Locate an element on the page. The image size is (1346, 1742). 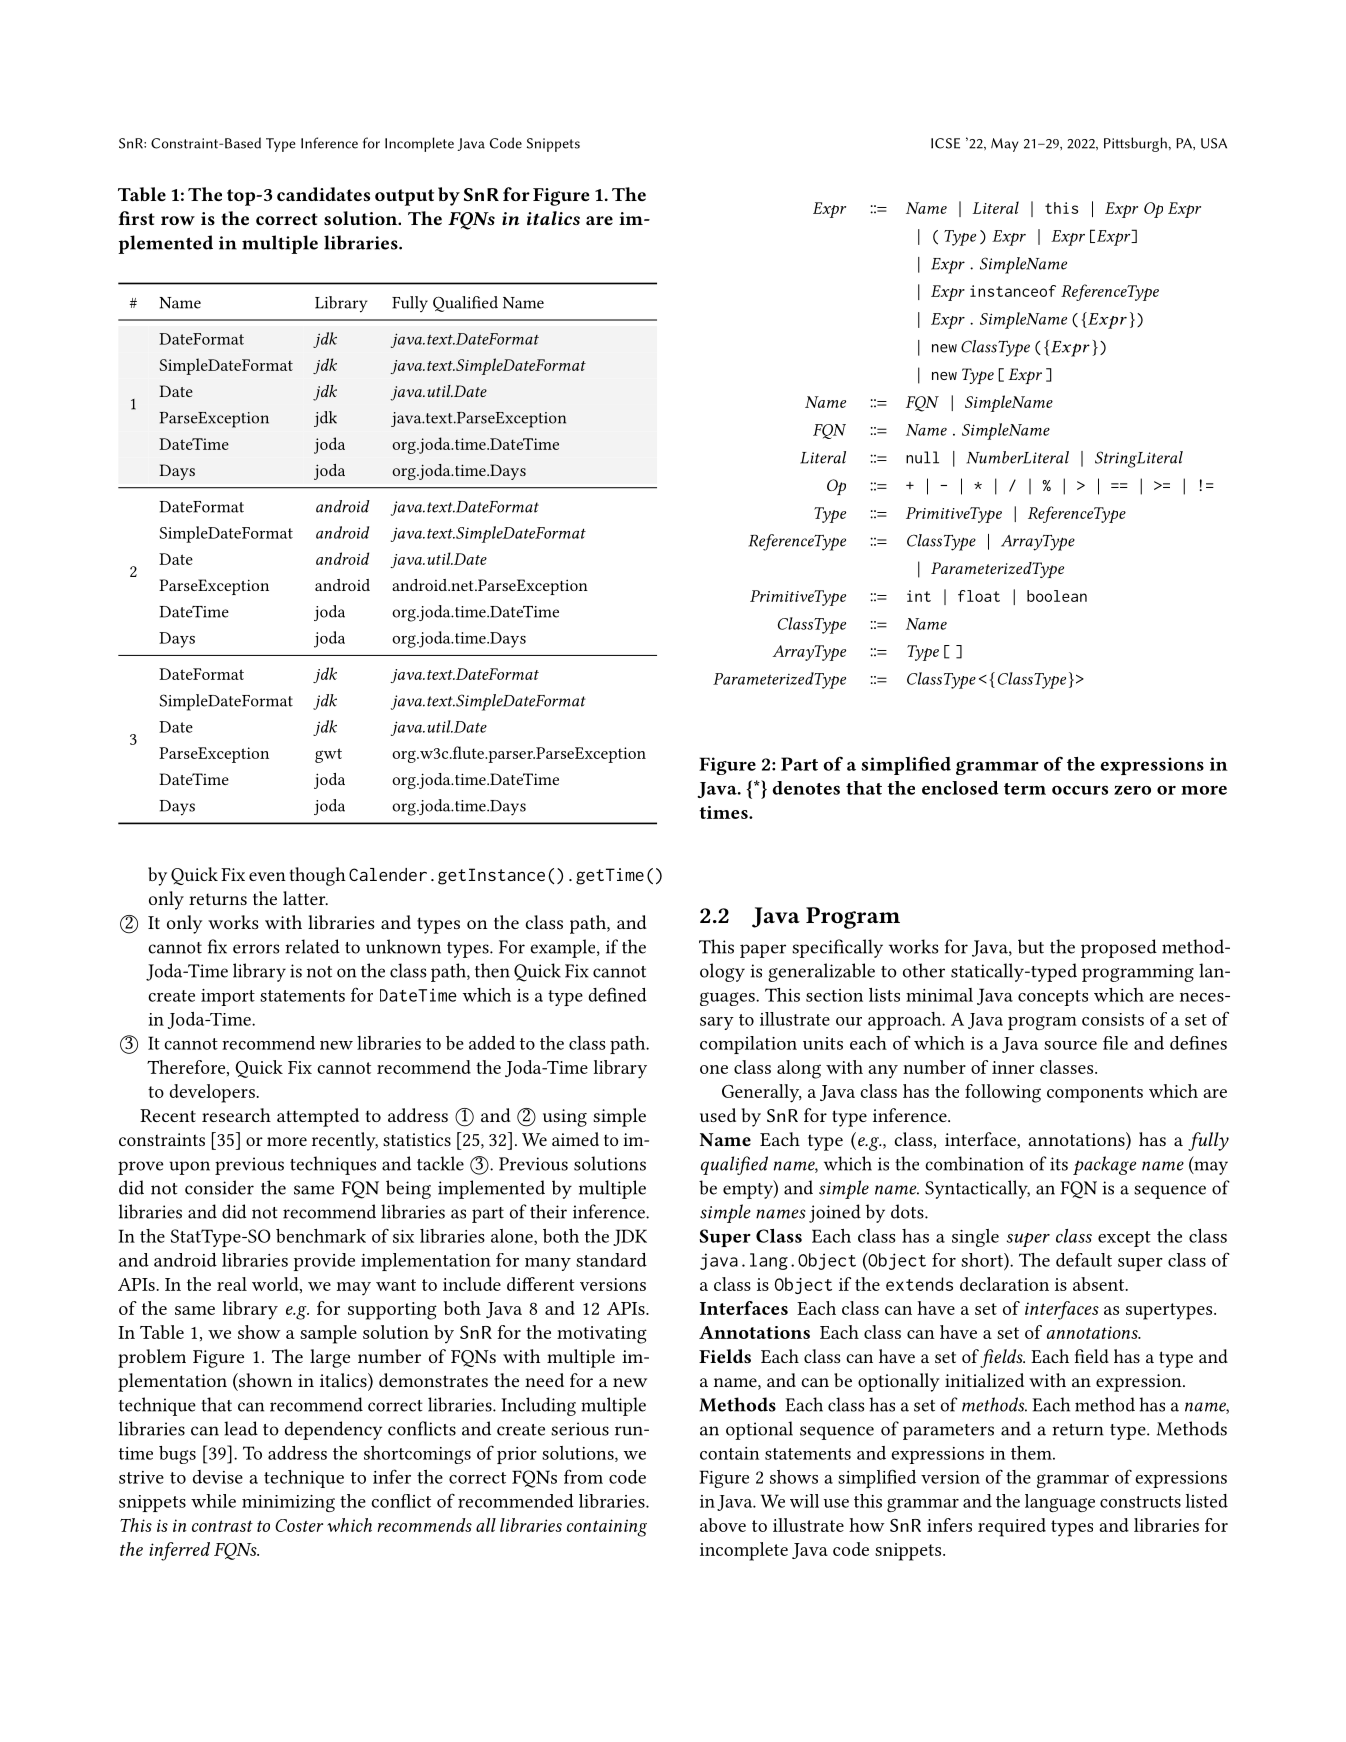
compilation is located at coordinates (748, 1045).
